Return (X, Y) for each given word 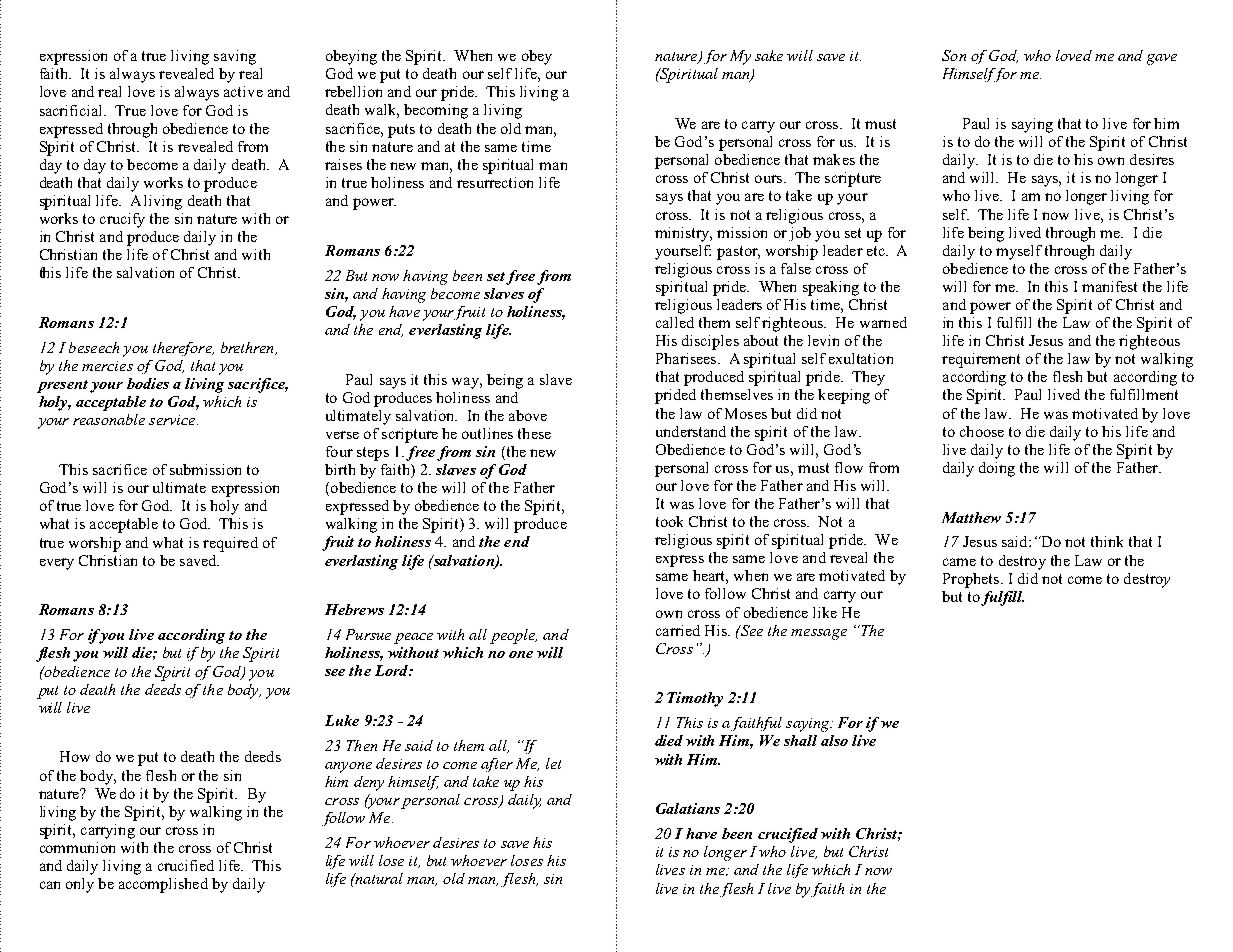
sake (769, 55)
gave (1162, 59)
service (173, 420)
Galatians (688, 808)
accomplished (163, 885)
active (243, 91)
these (534, 433)
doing (997, 469)
